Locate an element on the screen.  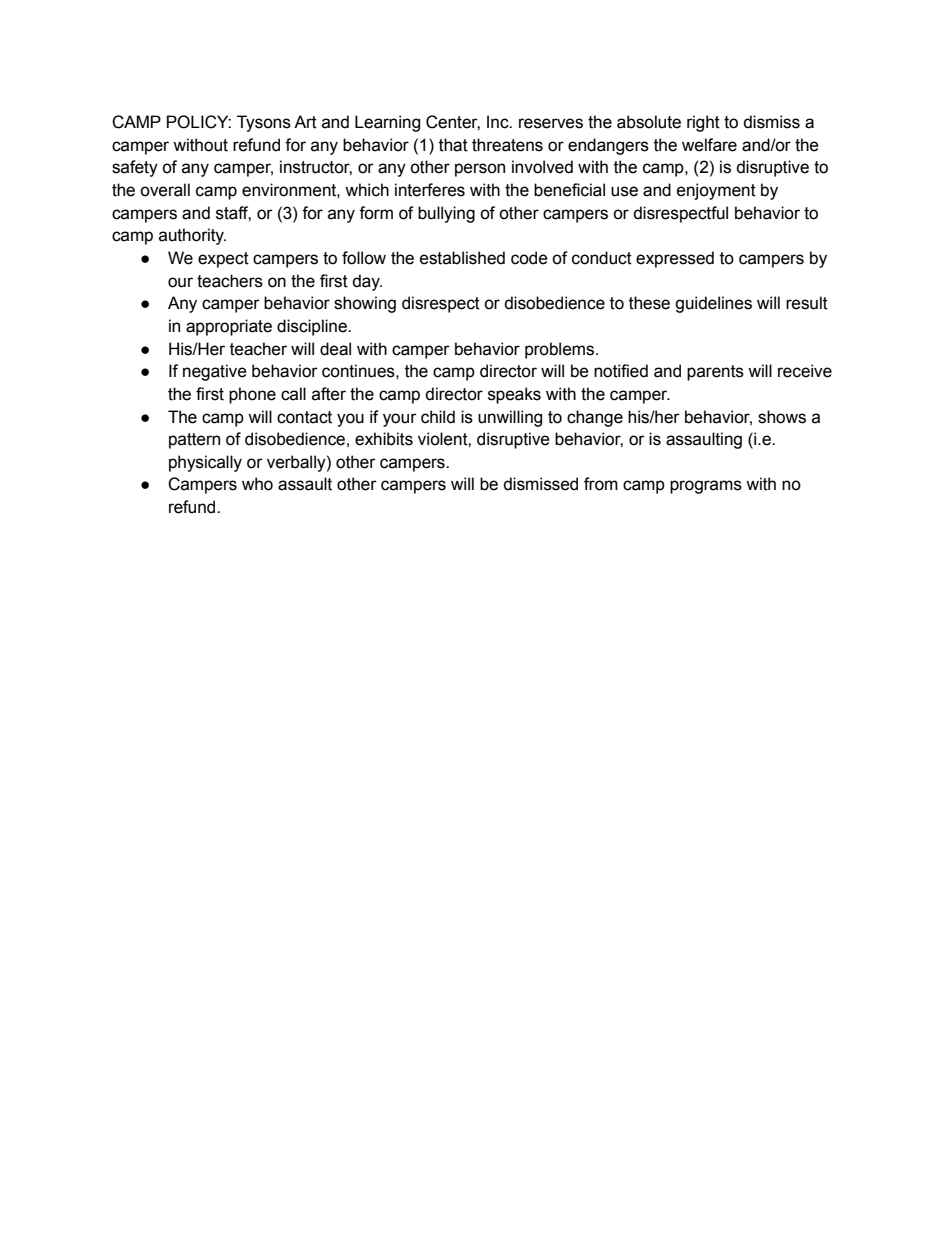
right is located at coordinates (703, 123).
